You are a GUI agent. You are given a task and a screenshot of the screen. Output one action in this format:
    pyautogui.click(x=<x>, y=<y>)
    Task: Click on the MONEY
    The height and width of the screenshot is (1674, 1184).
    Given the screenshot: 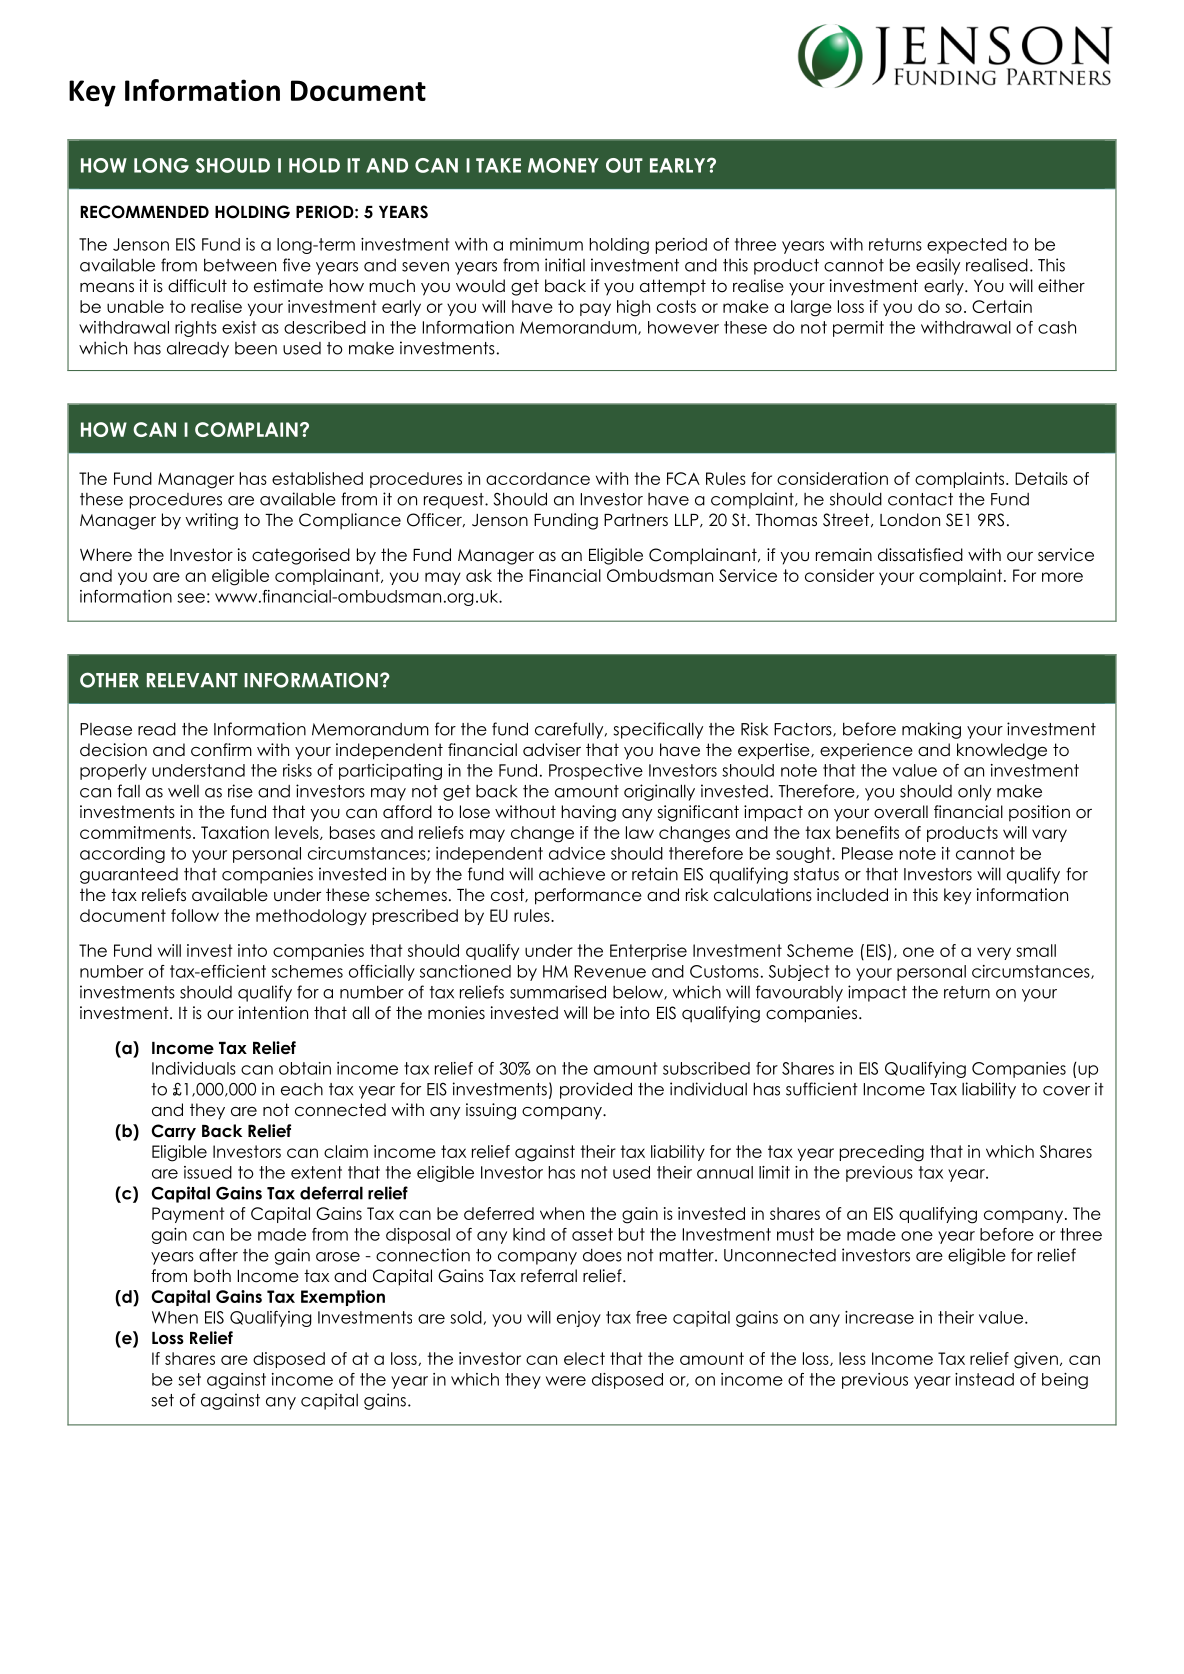 What is the action you would take?
    pyautogui.click(x=563, y=165)
